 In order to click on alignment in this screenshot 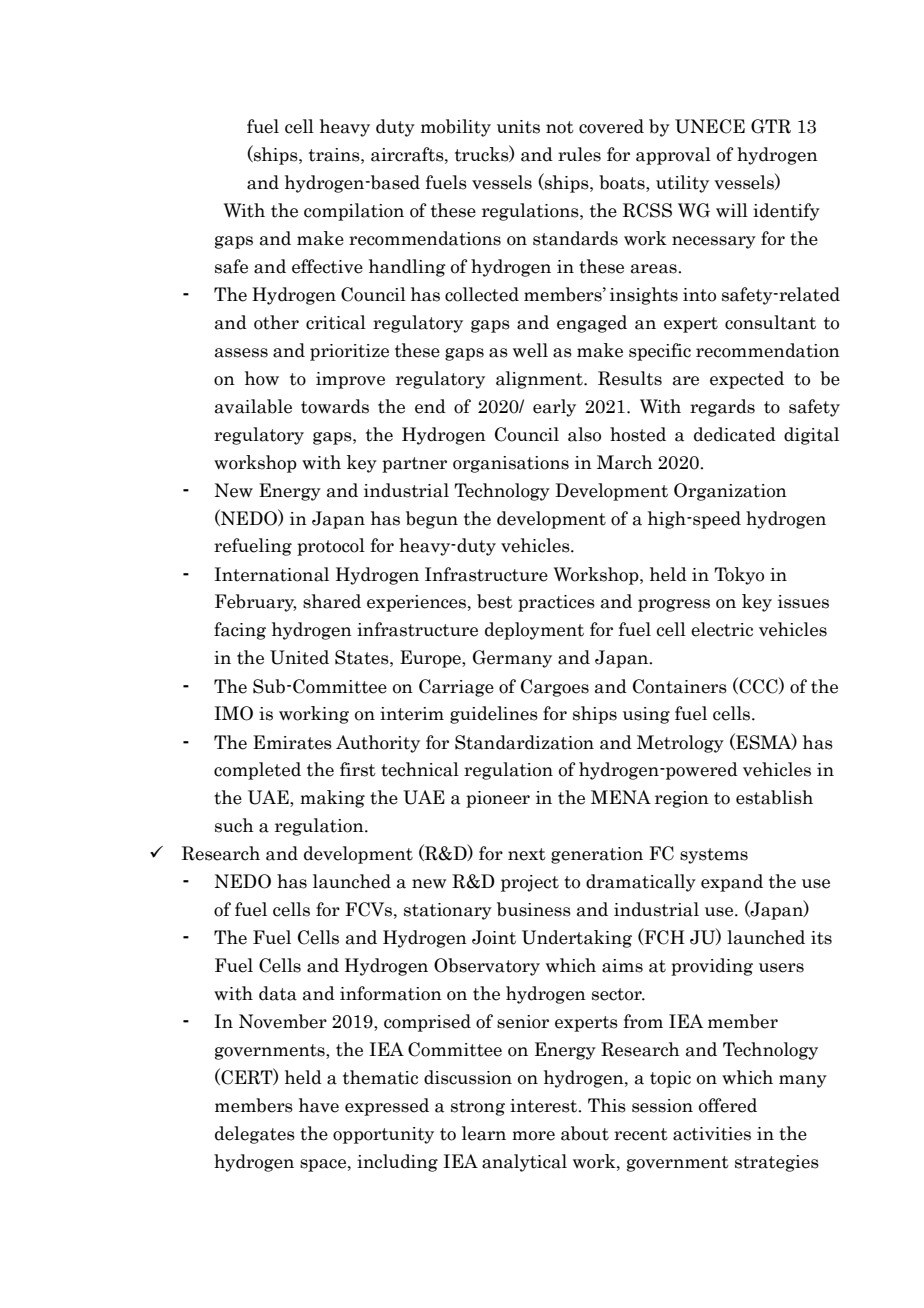, I will do `click(540, 380)`.
